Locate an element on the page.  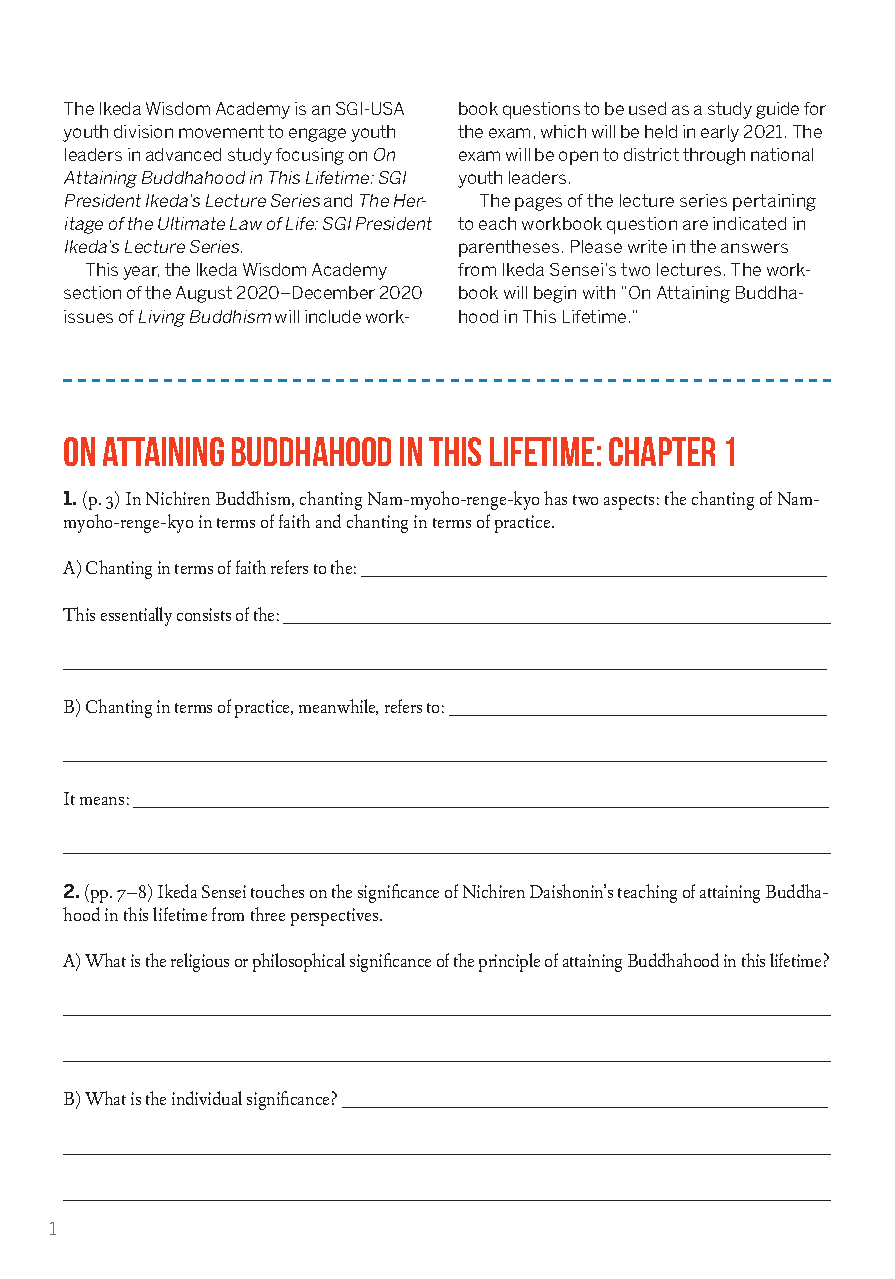
early is located at coordinates (720, 133).
